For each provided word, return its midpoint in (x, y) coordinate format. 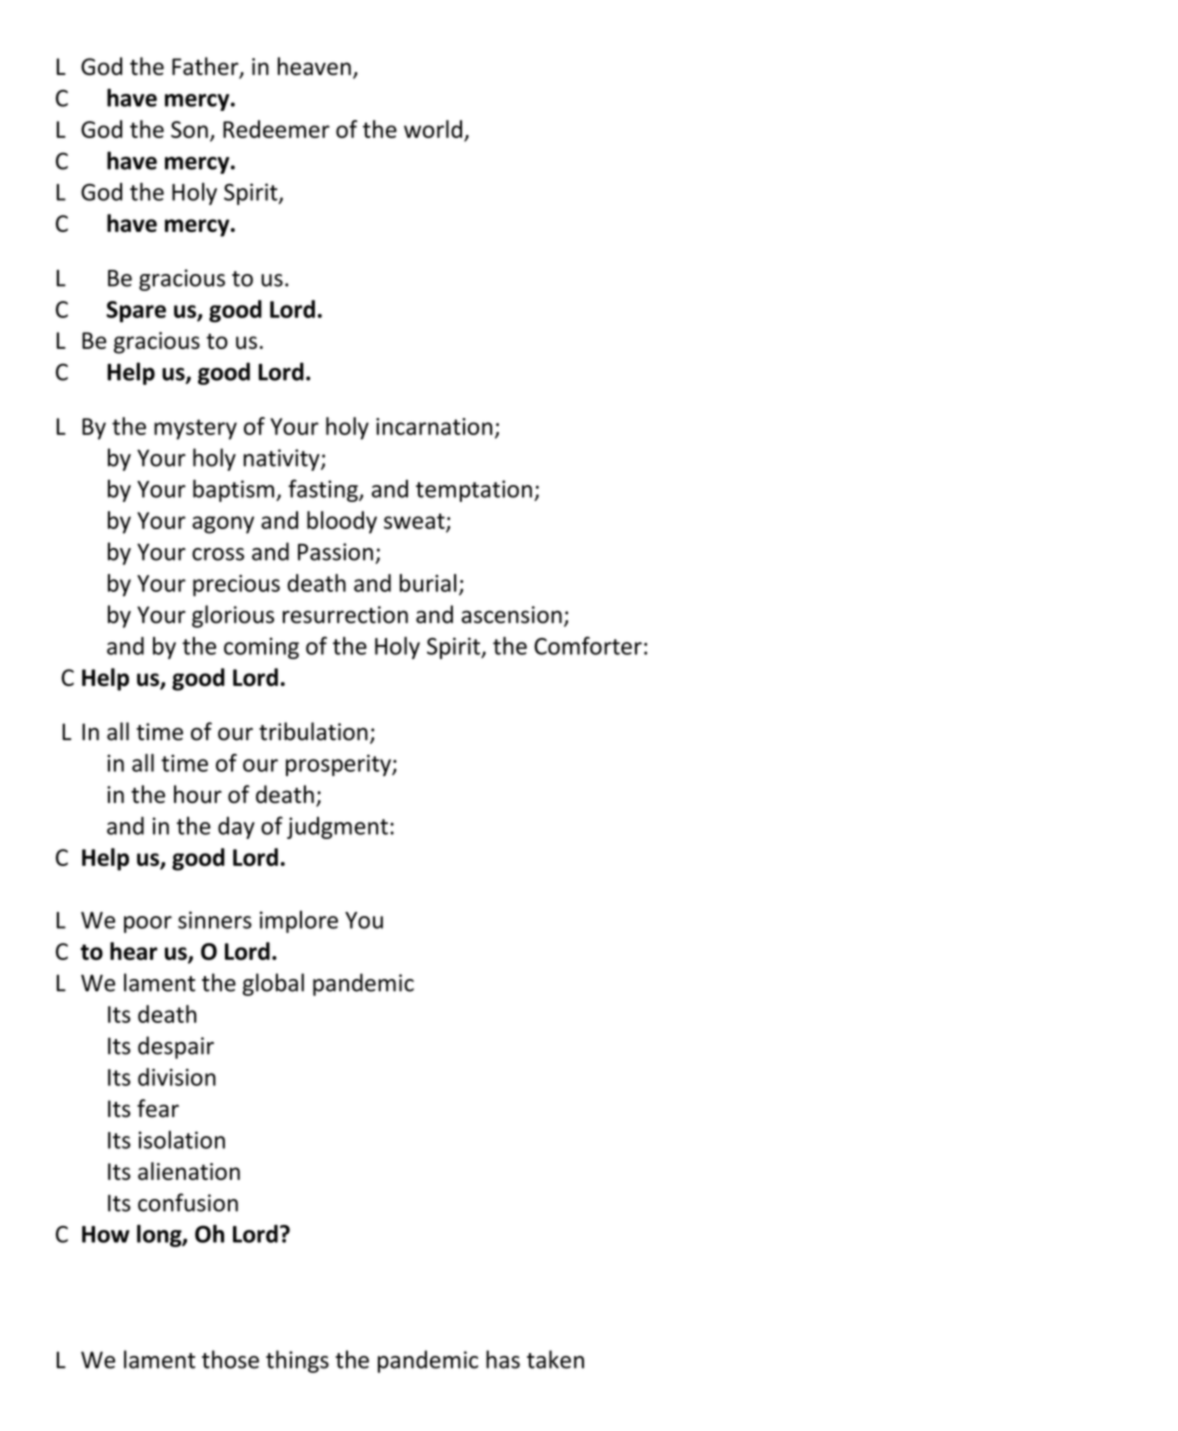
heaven (314, 66)
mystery (195, 429)
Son (189, 129)
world (433, 129)
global (273, 984)
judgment (337, 828)
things (297, 1361)
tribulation (313, 731)
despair (176, 1047)
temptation (474, 491)
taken (555, 1359)
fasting (324, 490)
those (230, 1359)
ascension (511, 615)
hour (198, 794)
